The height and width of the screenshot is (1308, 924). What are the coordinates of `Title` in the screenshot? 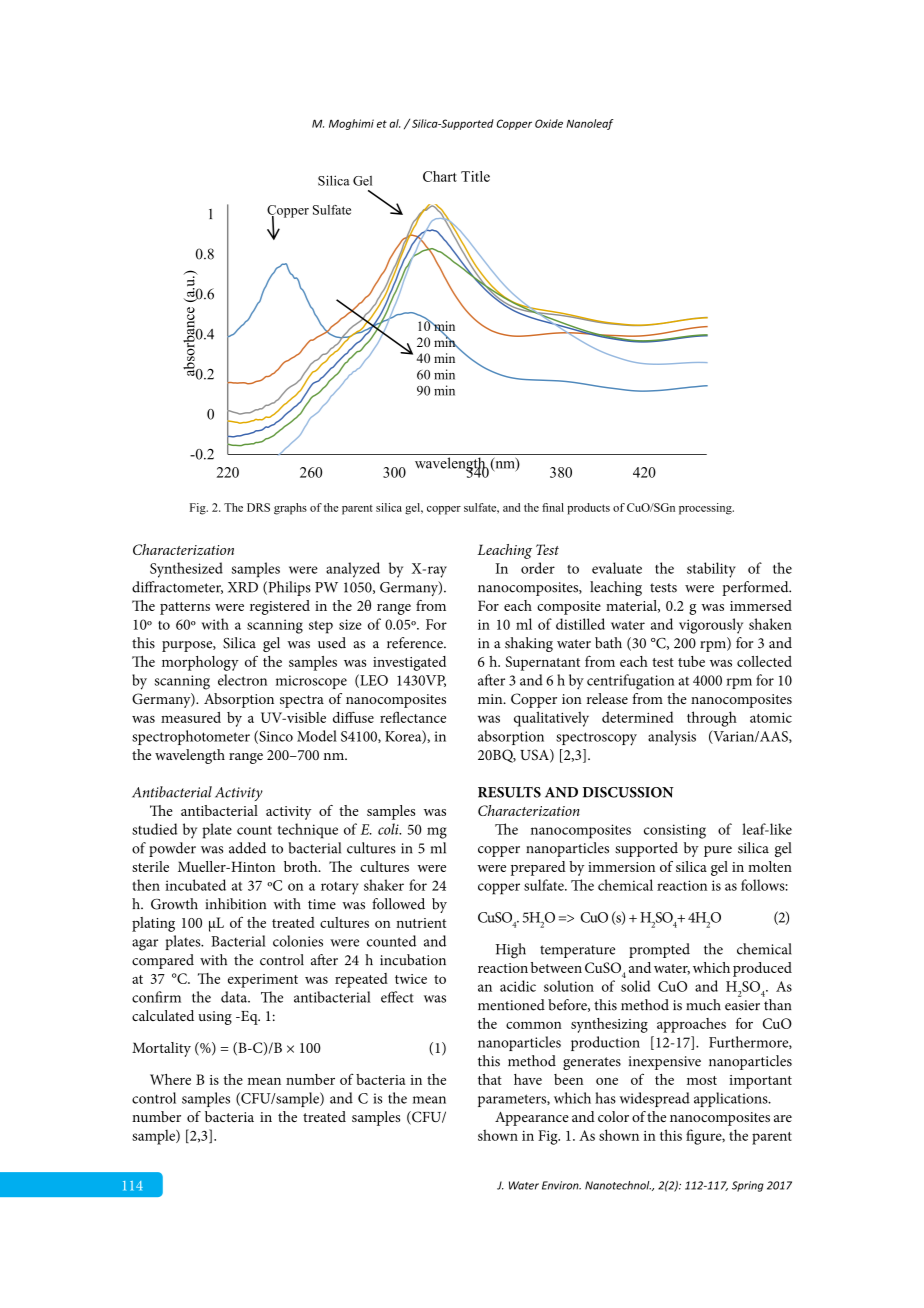 It's located at (475, 176).
